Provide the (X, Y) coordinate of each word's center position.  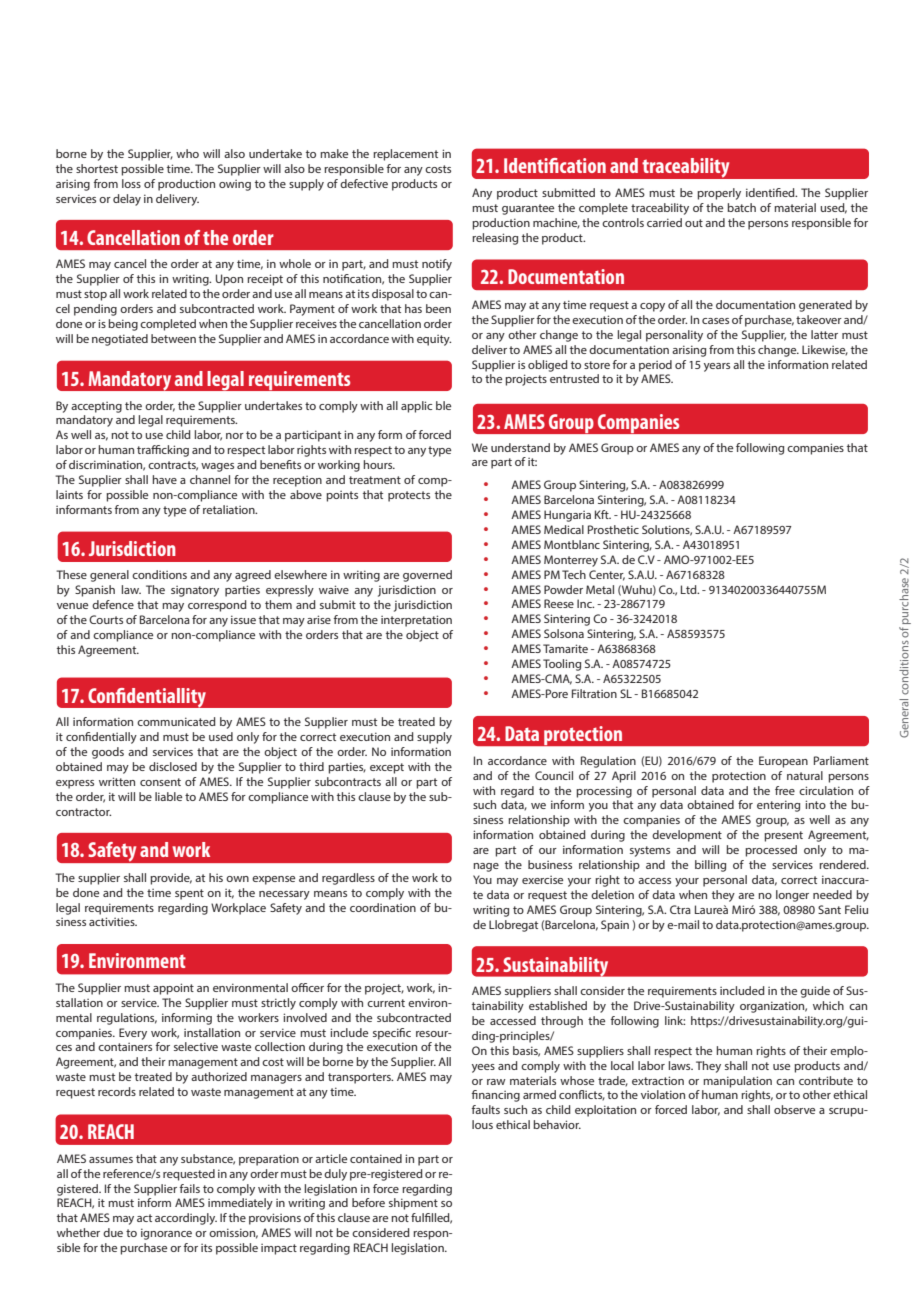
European (783, 762)
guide (815, 992)
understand (520, 447)
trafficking (163, 451)
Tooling (562, 665)
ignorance (166, 1234)
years (717, 367)
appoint (173, 989)
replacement (405, 155)
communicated (176, 721)
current (386, 1003)
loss (131, 183)
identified (771, 192)
